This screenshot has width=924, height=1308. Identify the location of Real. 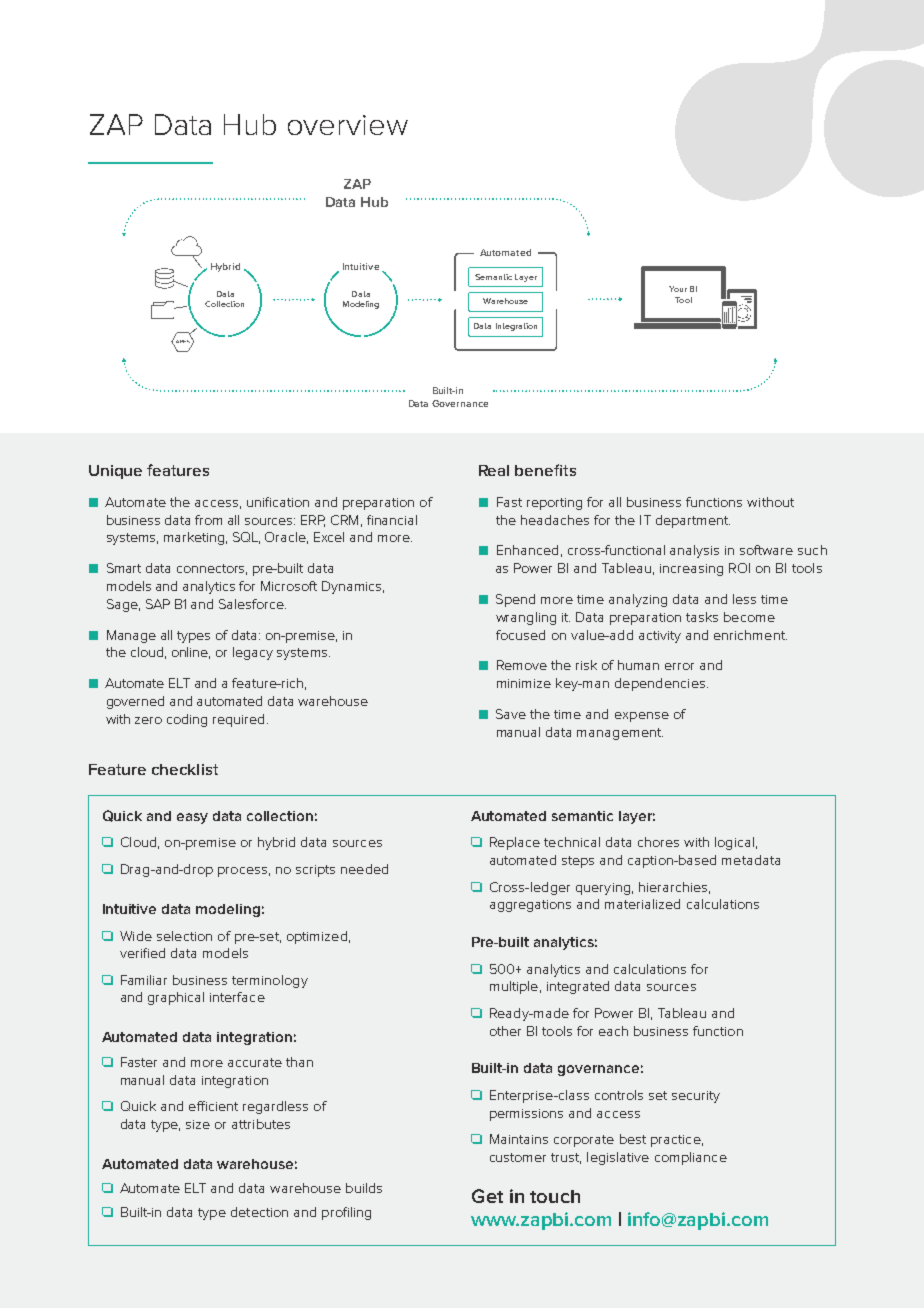
(494, 470).
